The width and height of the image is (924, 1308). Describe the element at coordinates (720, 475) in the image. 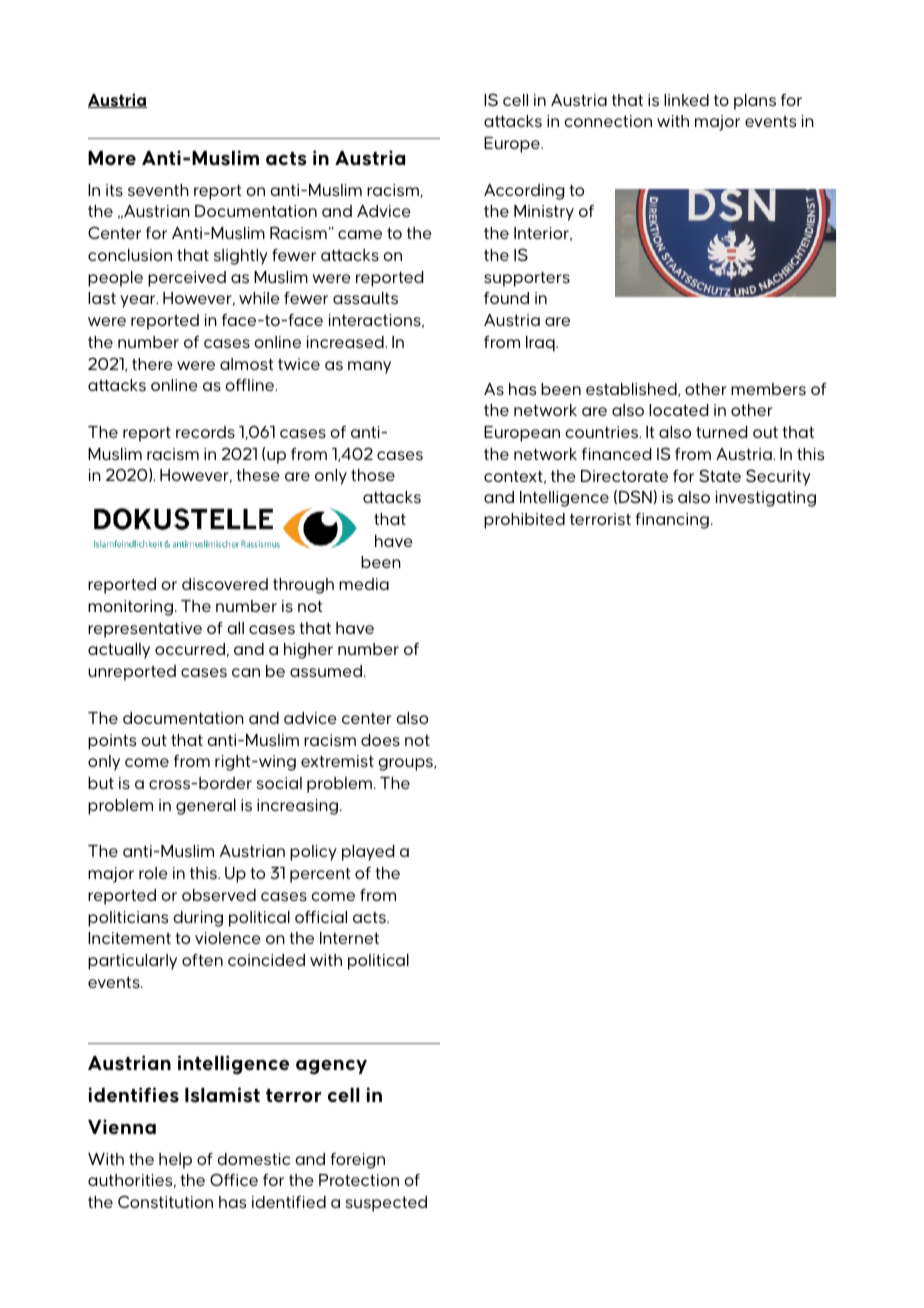

I see `State` at that location.
